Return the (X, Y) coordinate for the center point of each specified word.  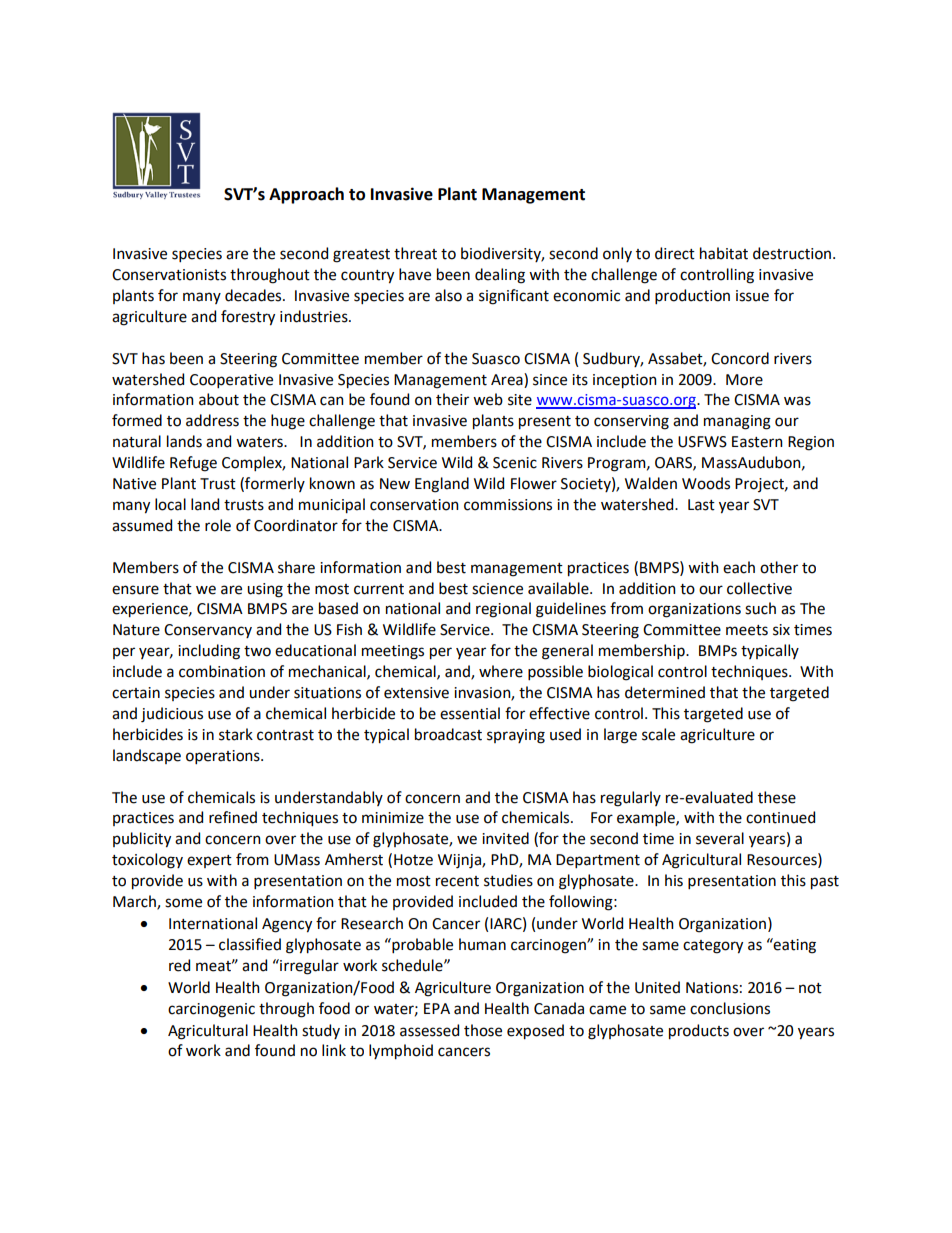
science (497, 589)
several (720, 838)
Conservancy (208, 631)
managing (737, 422)
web (488, 399)
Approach (306, 195)
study (321, 1031)
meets (747, 630)
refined (233, 817)
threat (415, 253)
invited (505, 838)
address (212, 420)
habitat (724, 253)
